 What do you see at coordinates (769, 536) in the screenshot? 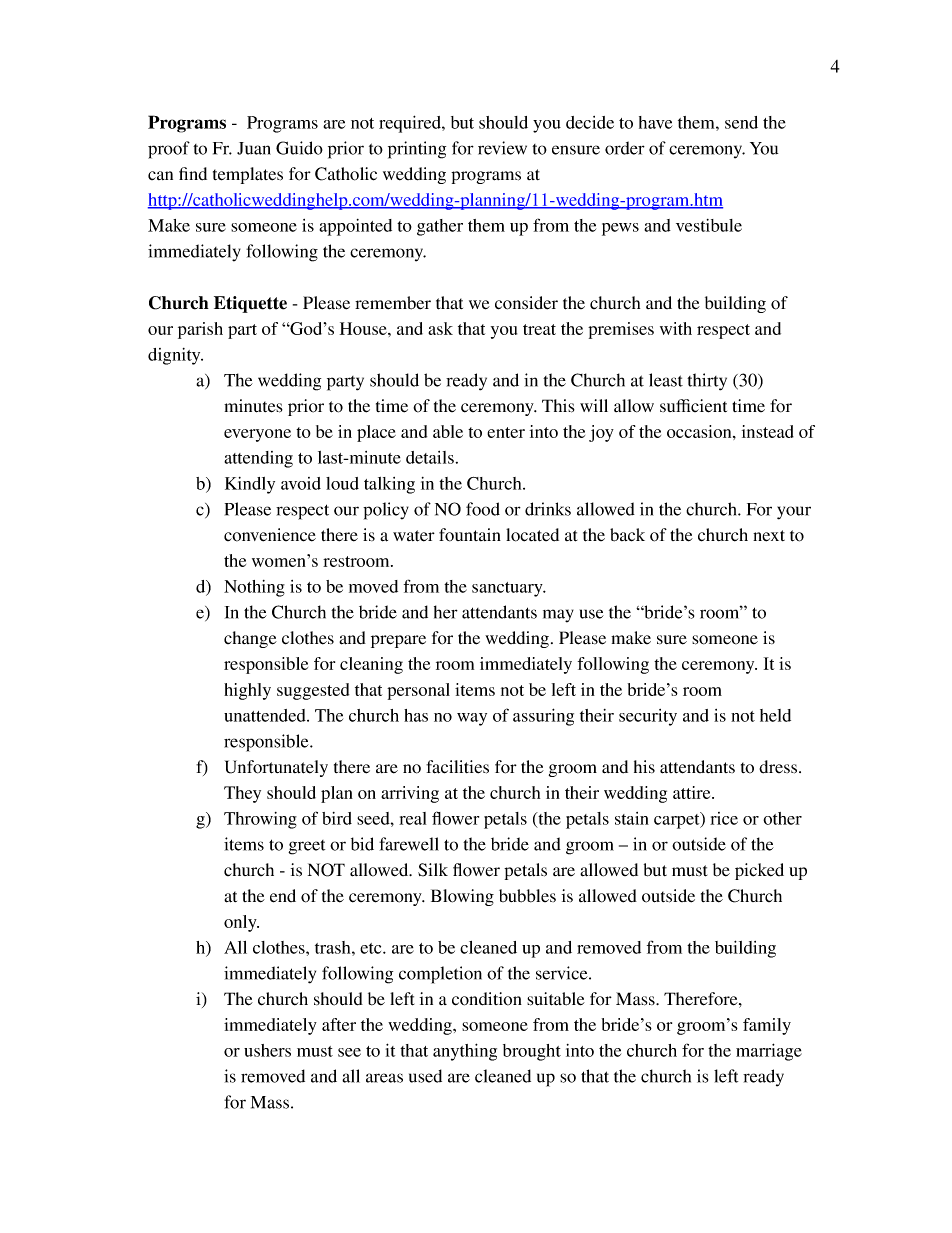
I see `next` at bounding box center [769, 536].
